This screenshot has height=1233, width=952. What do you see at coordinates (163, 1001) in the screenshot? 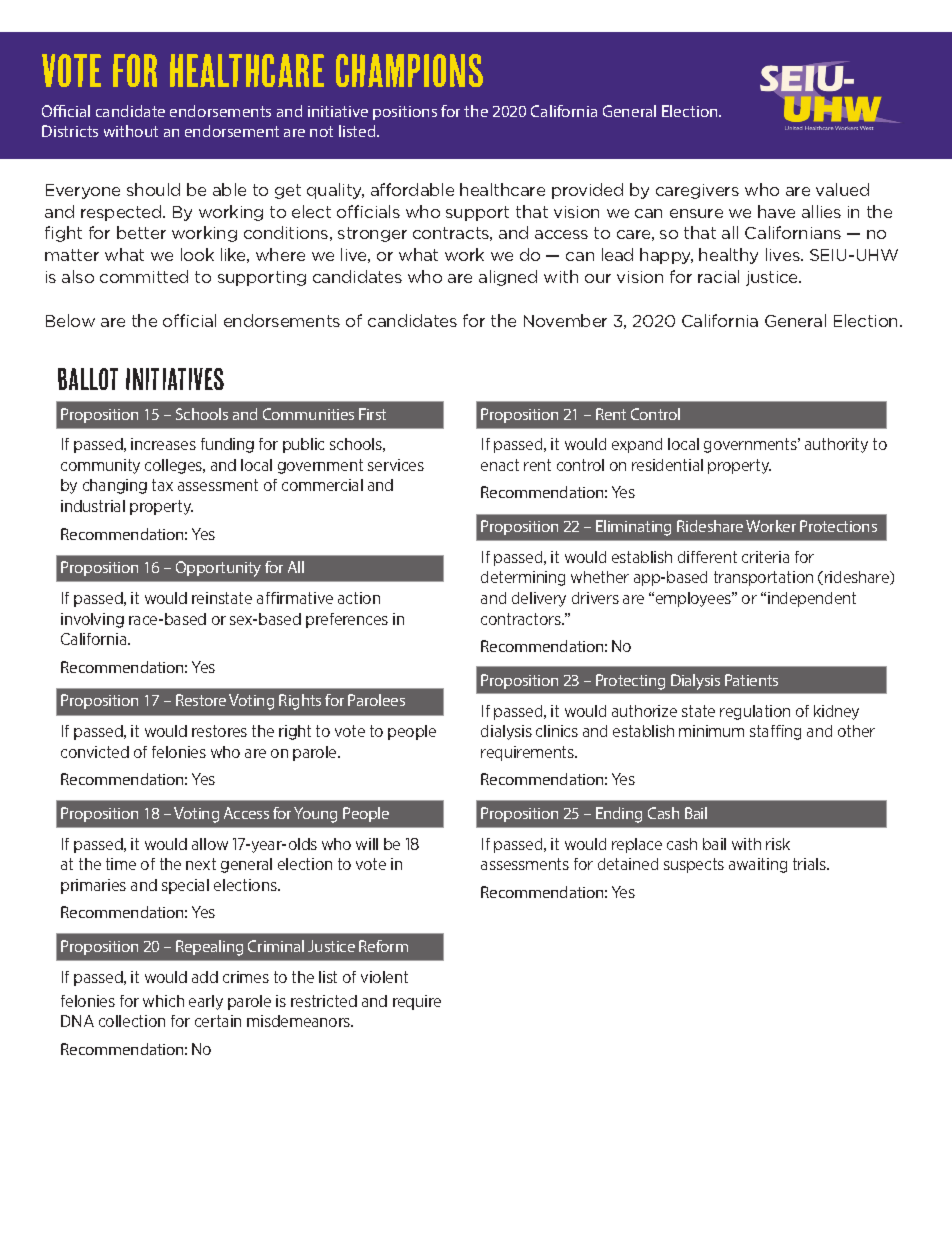
I see `which` at bounding box center [163, 1001].
